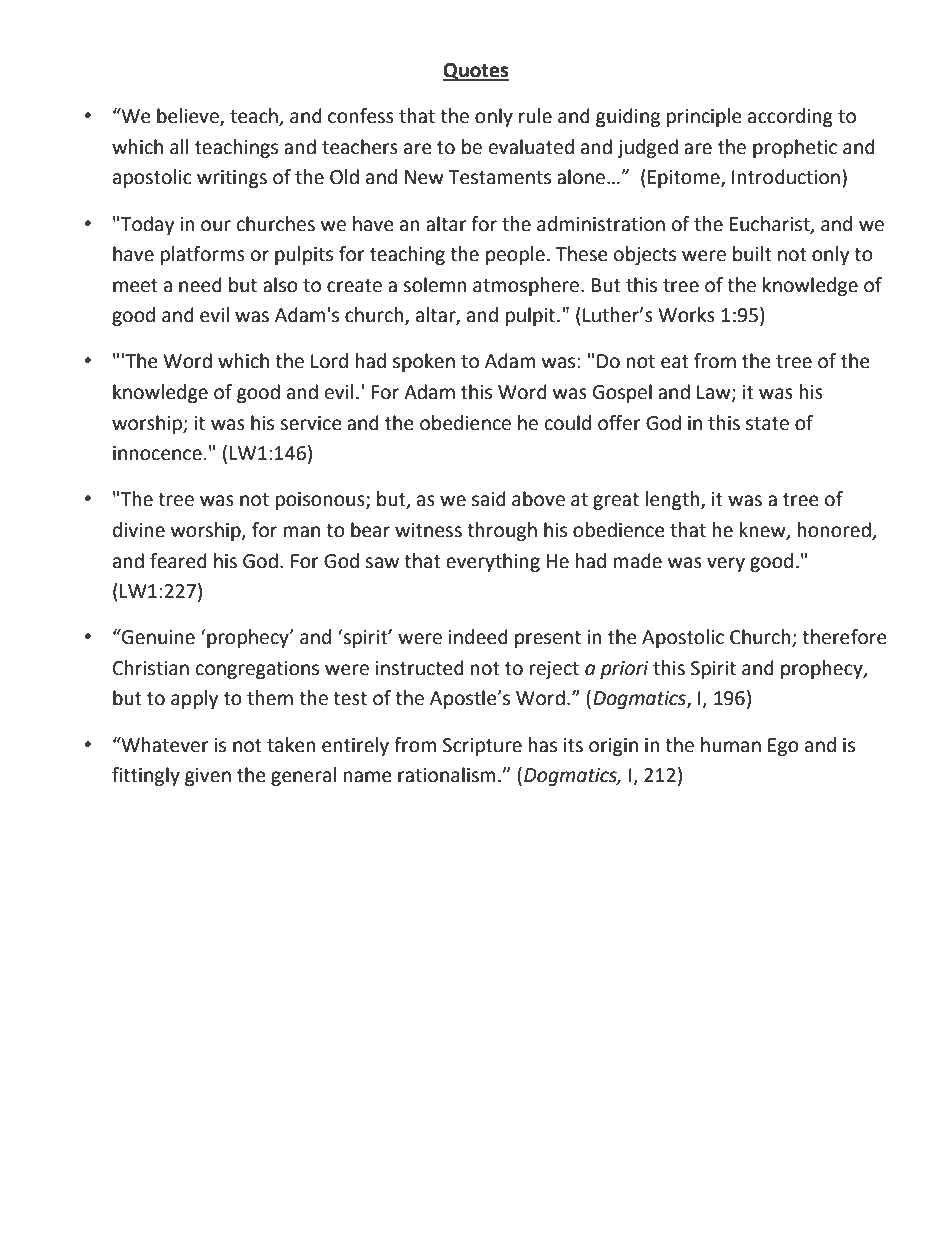 The width and height of the screenshot is (952, 1233). What do you see at coordinates (189, 117) in the screenshot?
I see `believe` at bounding box center [189, 117].
